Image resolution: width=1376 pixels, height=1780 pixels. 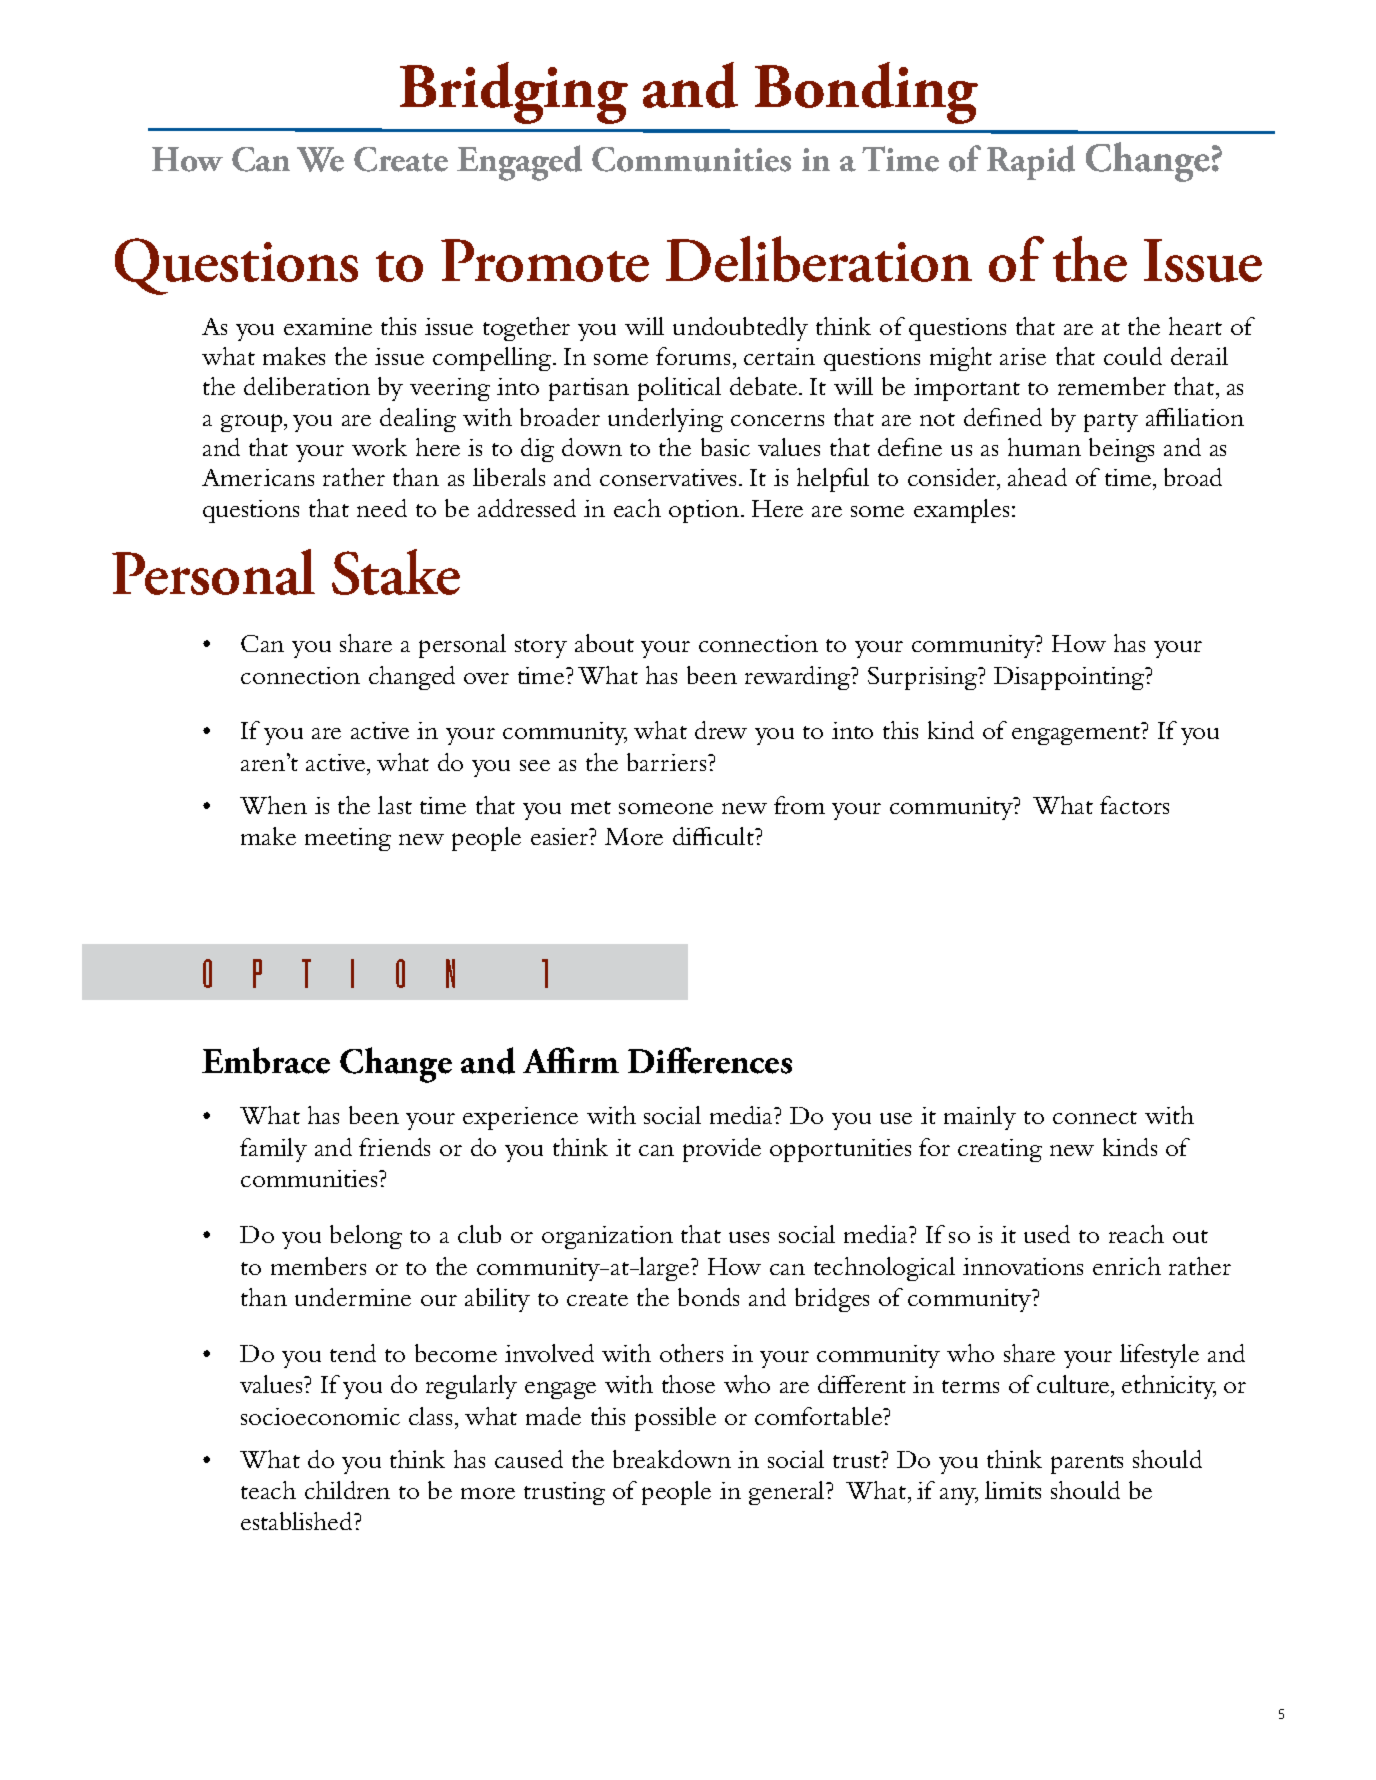 I want to click on difficult, so click(x=714, y=836).
